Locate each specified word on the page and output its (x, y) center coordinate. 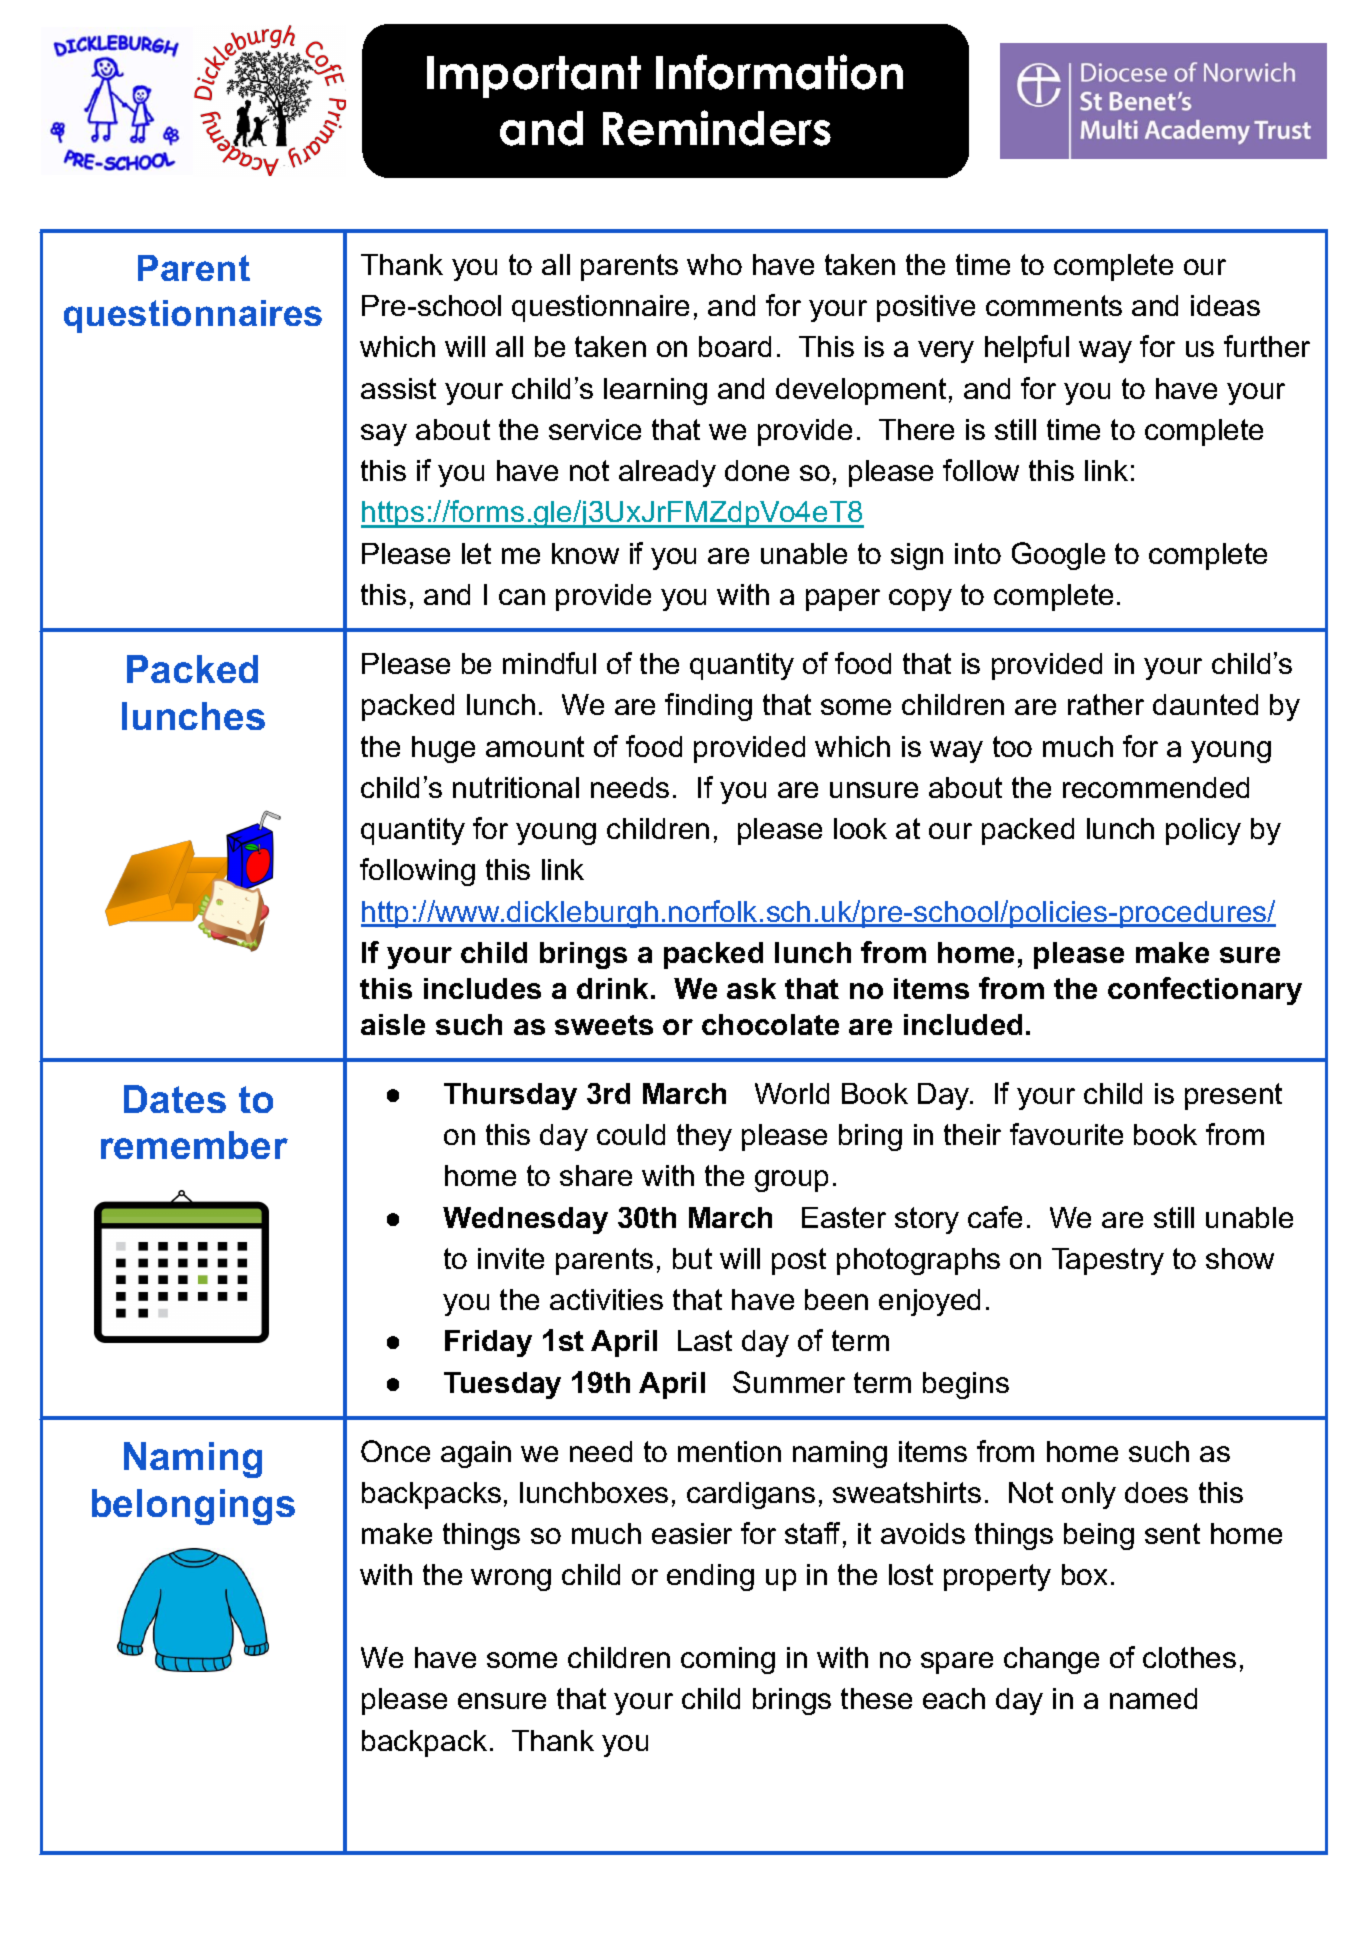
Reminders (717, 128)
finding (708, 707)
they (704, 1137)
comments (1054, 305)
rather (1106, 704)
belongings (193, 1507)
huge (443, 749)
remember (194, 1145)
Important (534, 77)
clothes (1189, 1657)
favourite (1066, 1134)
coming (728, 1660)
